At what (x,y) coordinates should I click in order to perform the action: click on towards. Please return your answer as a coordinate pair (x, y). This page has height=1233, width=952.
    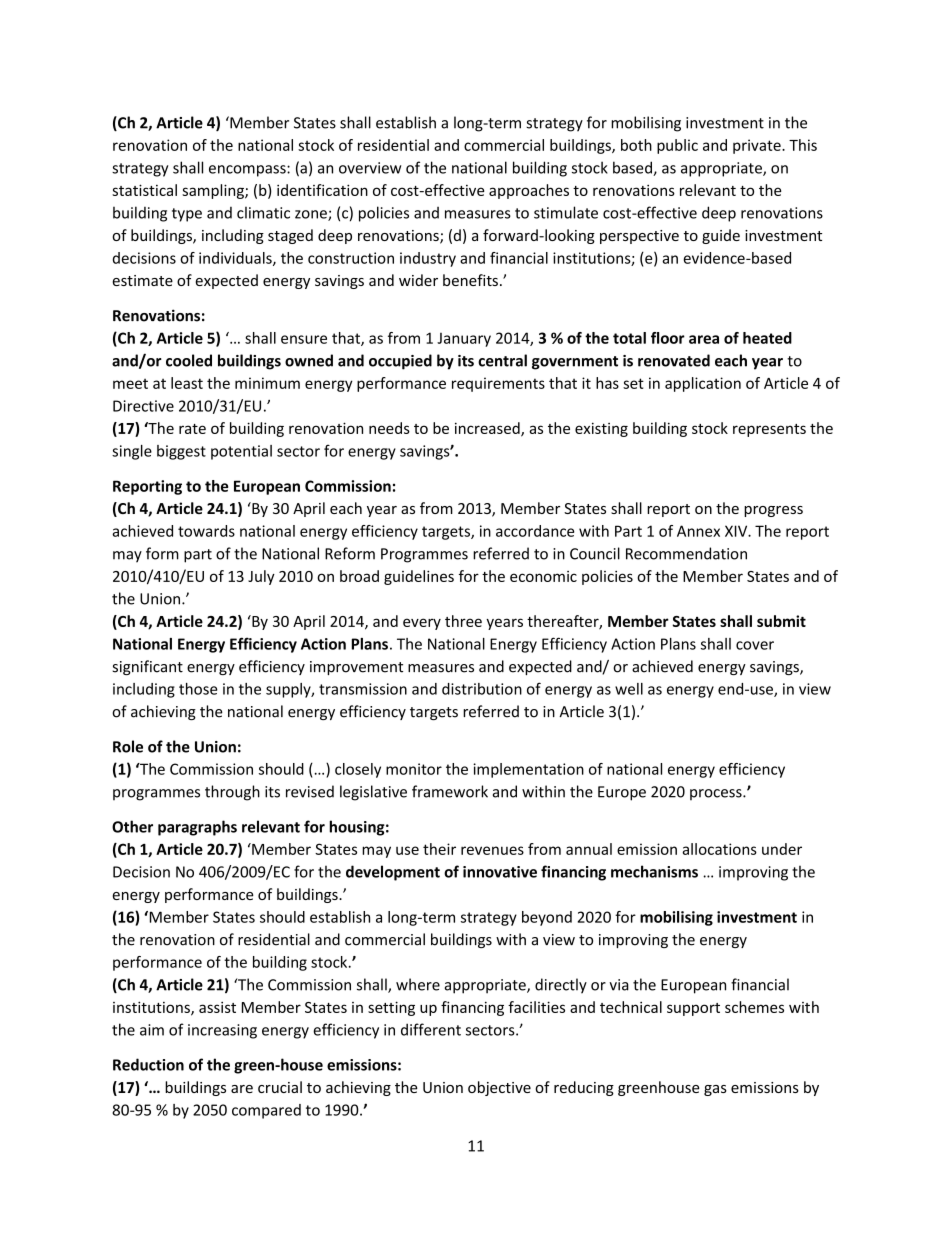
    Looking at the image, I should click on (206, 531).
